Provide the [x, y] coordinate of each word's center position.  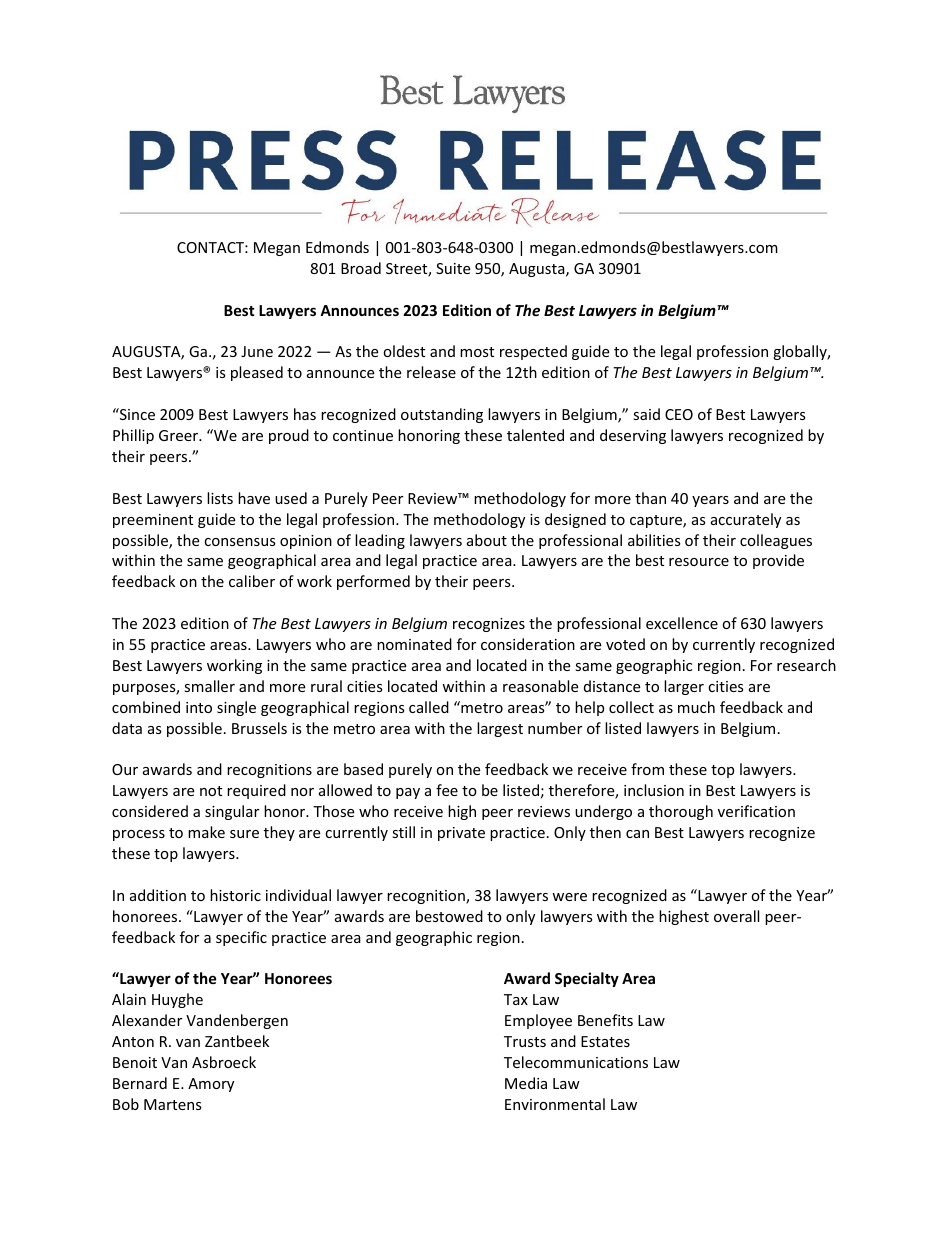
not [211, 791]
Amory [211, 1085]
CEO [679, 414]
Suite [453, 268]
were [569, 897]
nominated [414, 644]
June [257, 351]
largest [500, 729]
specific [241, 938]
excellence [682, 623]
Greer [180, 435]
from [647, 769]
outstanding [442, 415]
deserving [633, 436]
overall [736, 916]
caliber [252, 581]
